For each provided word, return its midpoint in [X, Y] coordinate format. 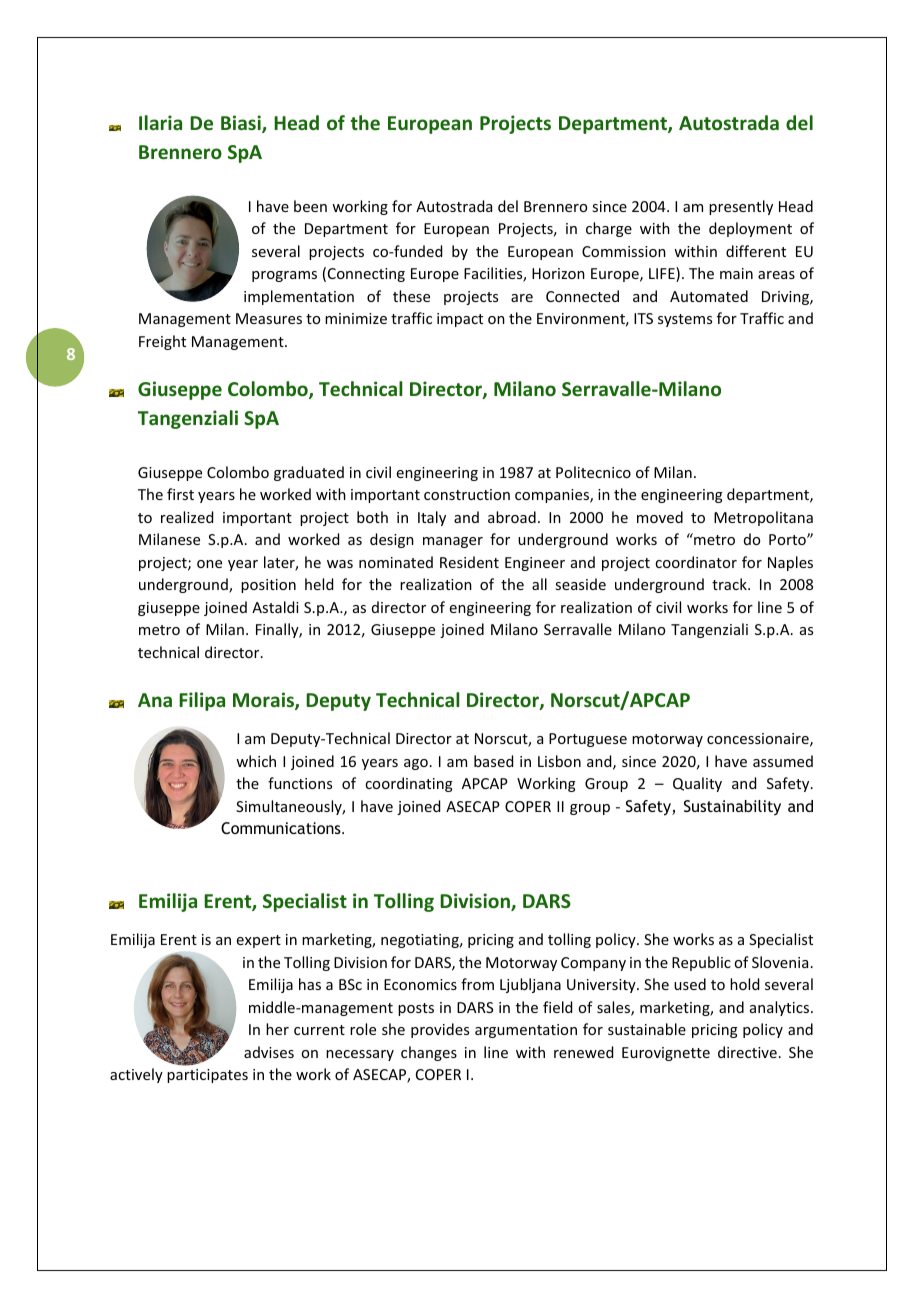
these [411, 296]
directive [747, 1052]
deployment [750, 229]
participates [207, 1076]
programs [284, 276]
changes [429, 1053]
